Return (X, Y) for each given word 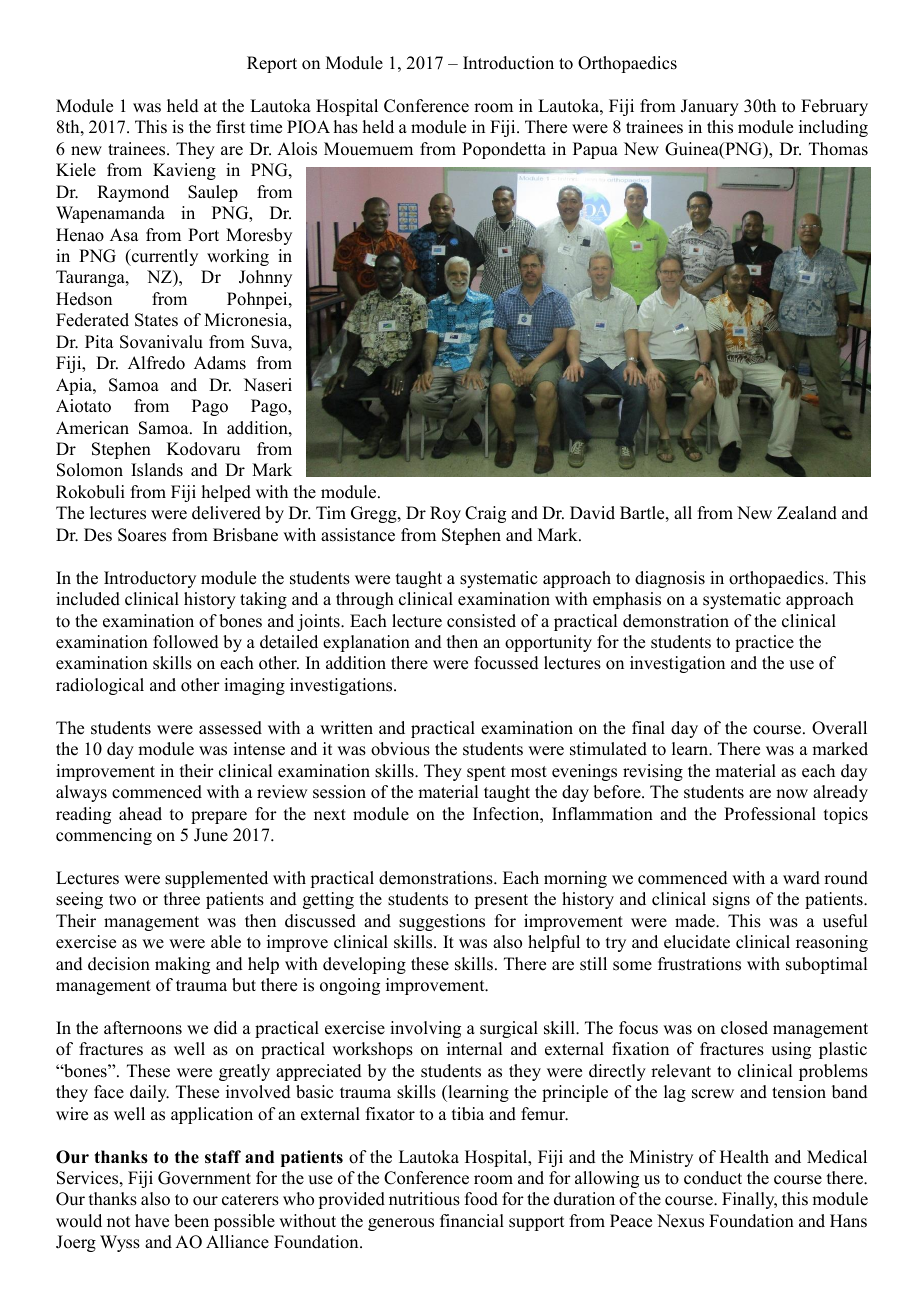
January (710, 107)
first (230, 127)
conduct (713, 1178)
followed (186, 642)
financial (472, 1221)
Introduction (508, 63)
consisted (481, 621)
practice (764, 643)
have (152, 1221)
